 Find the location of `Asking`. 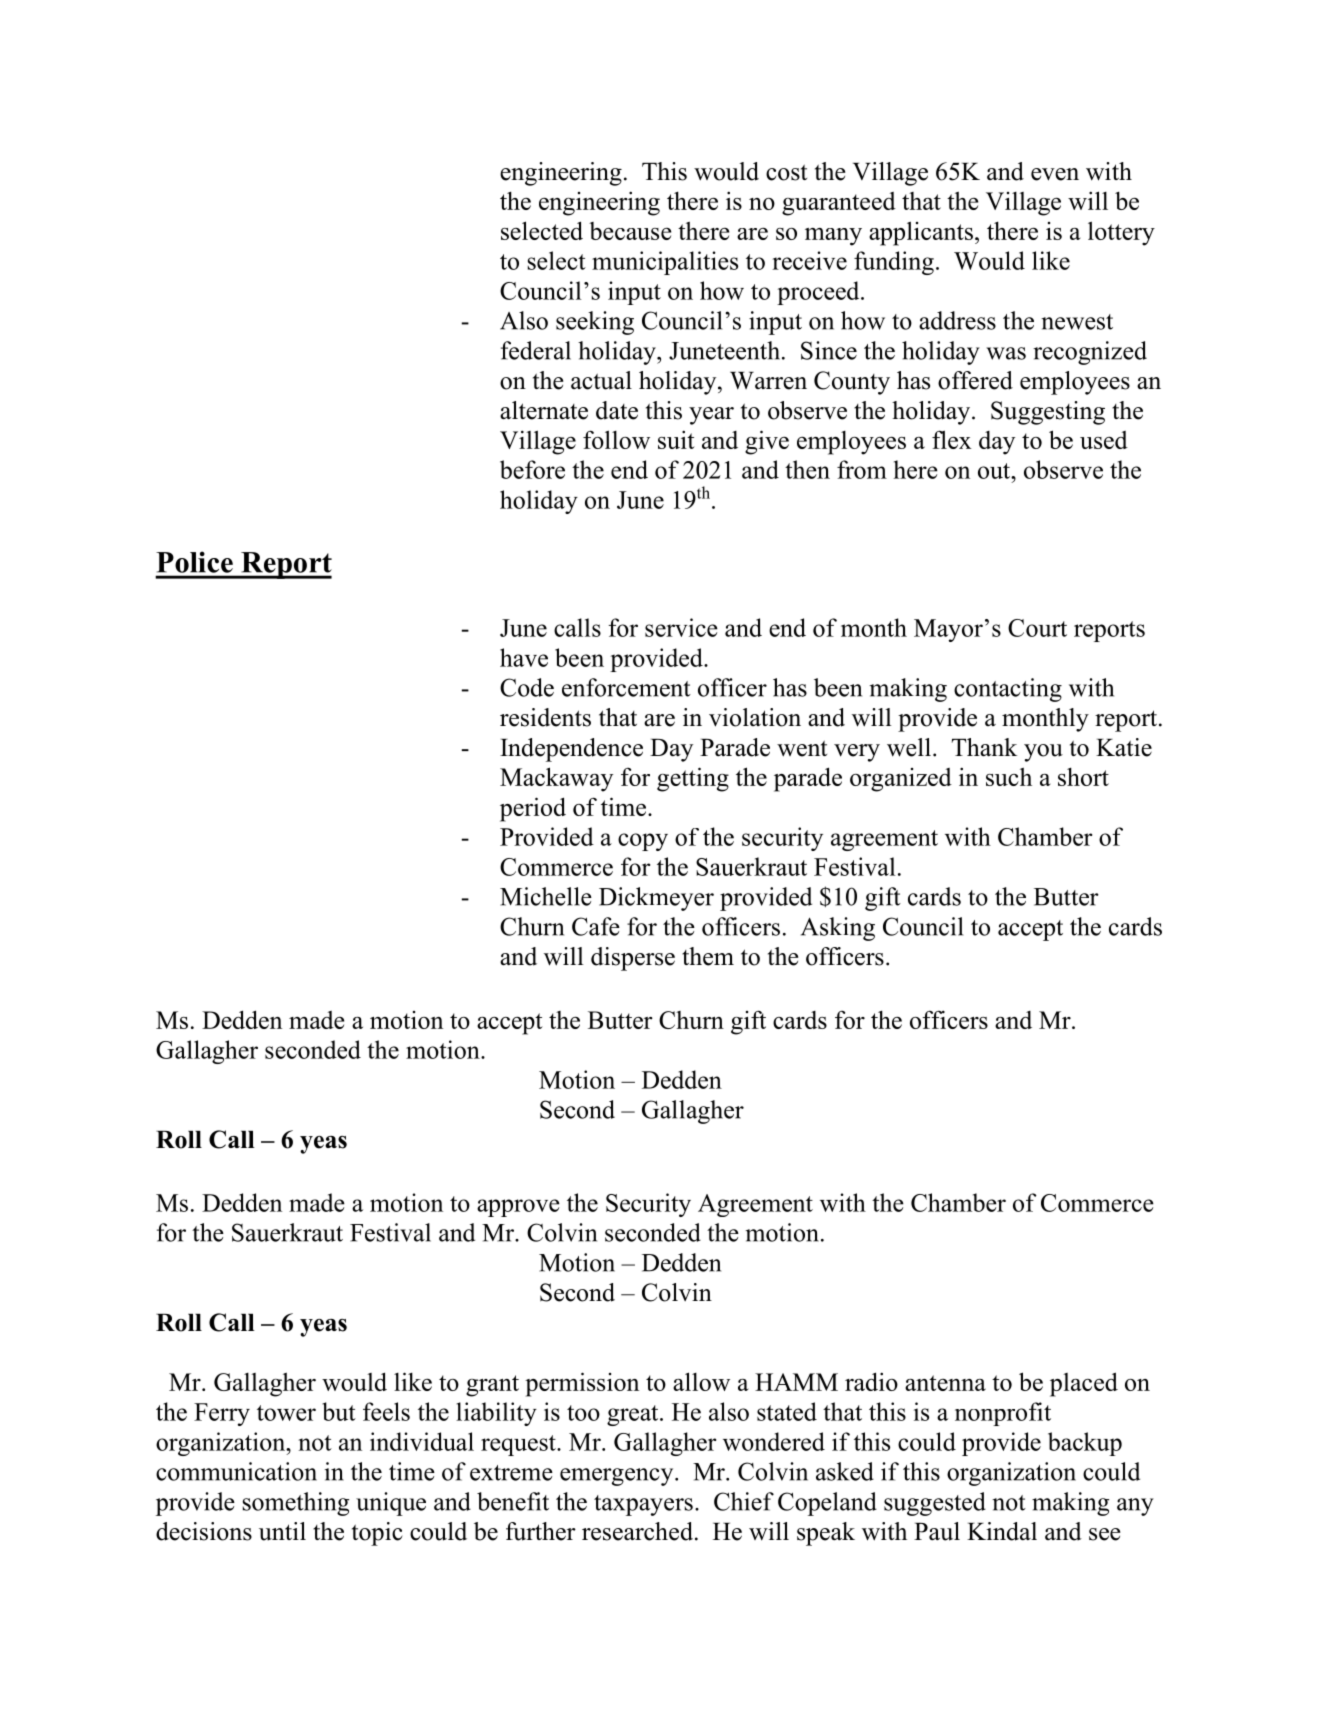

Asking is located at coordinates (838, 929).
